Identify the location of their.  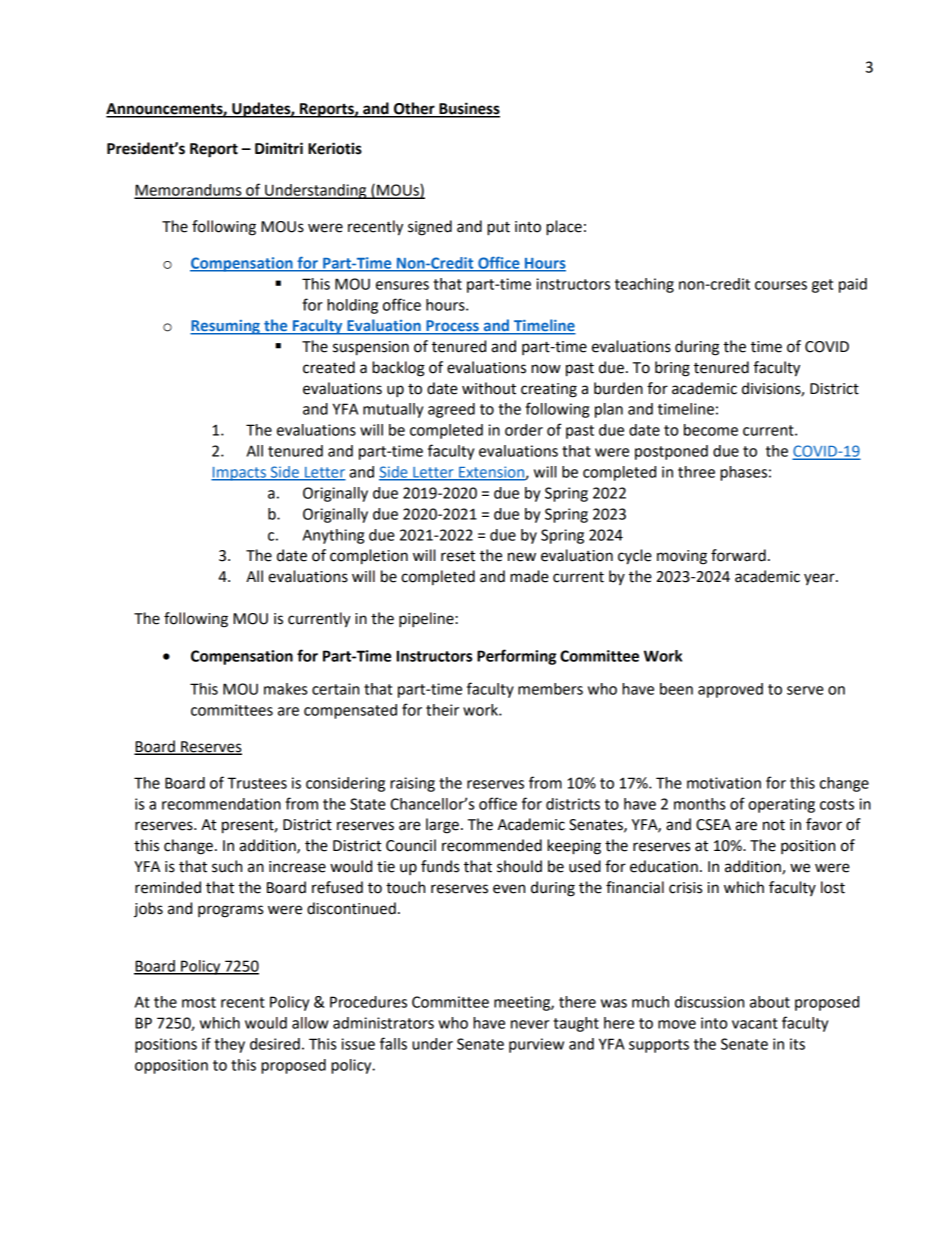
(442, 710).
